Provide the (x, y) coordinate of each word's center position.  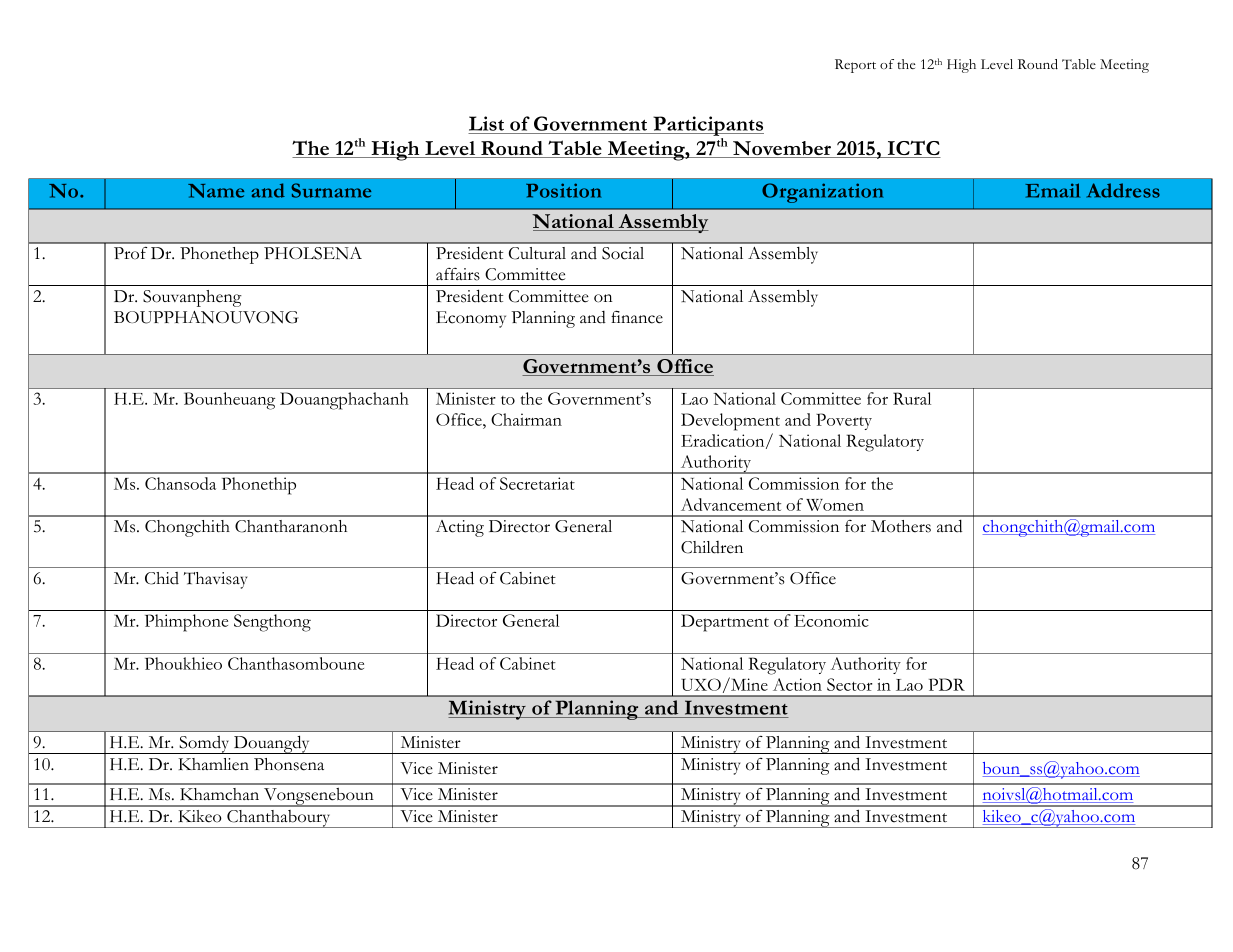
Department (725, 623)
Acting (460, 528)
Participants (707, 126)
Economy (471, 319)
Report (855, 66)
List (486, 123)
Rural (912, 398)
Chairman (526, 419)
